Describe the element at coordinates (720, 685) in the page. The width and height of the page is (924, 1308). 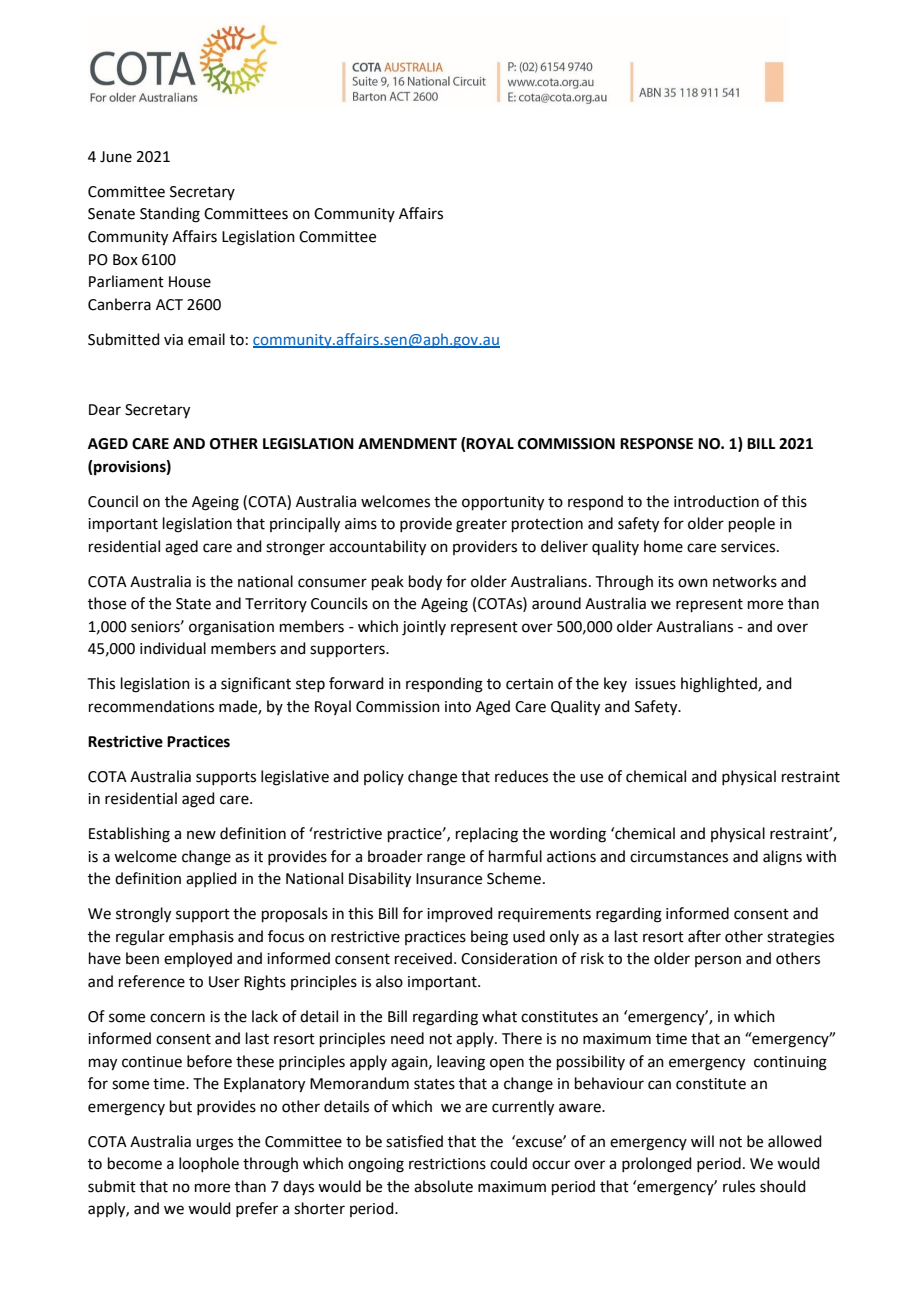
I see `highlighted` at that location.
